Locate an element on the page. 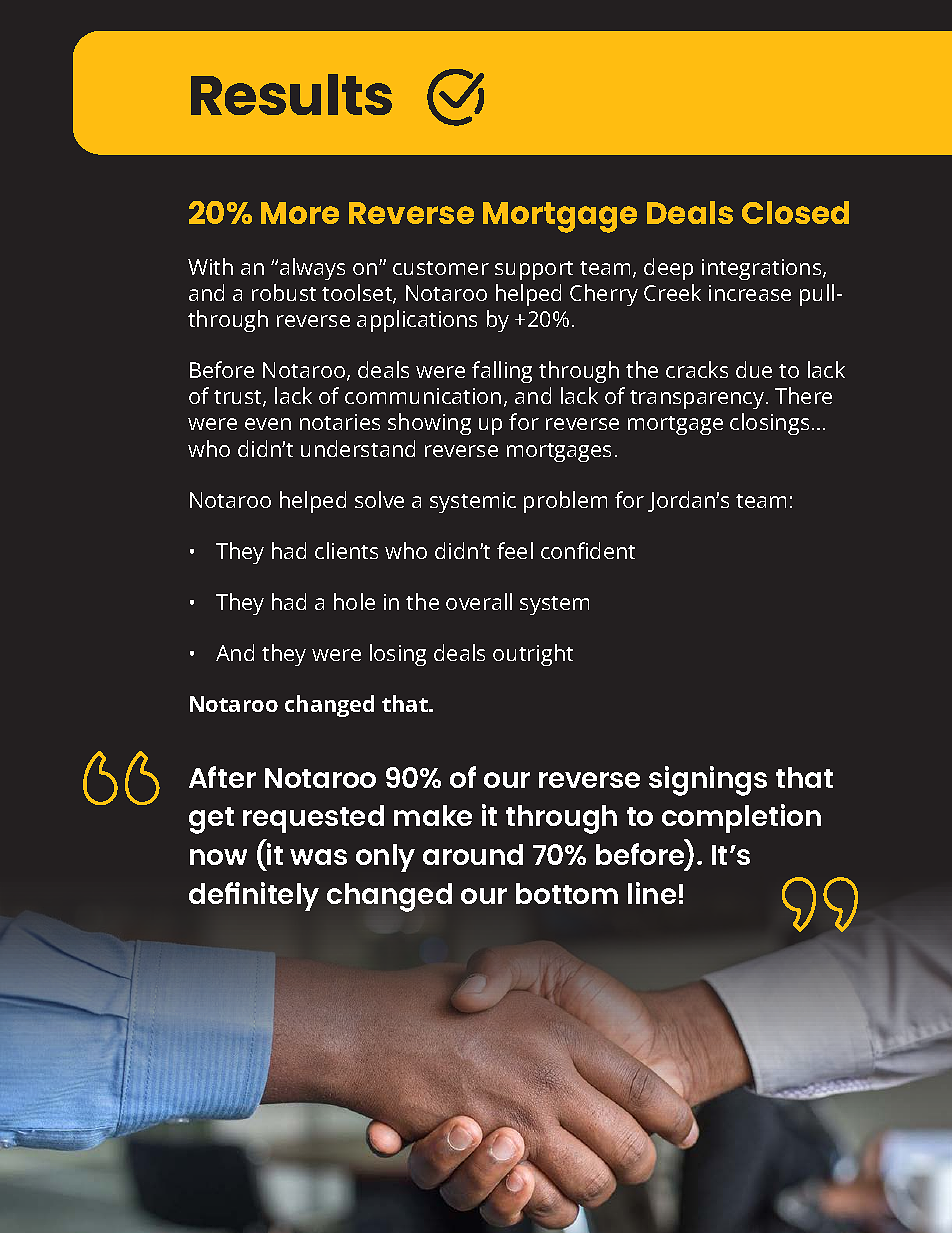 Image resolution: width=952 pixels, height=1233 pixels. around is located at coordinates (473, 854).
